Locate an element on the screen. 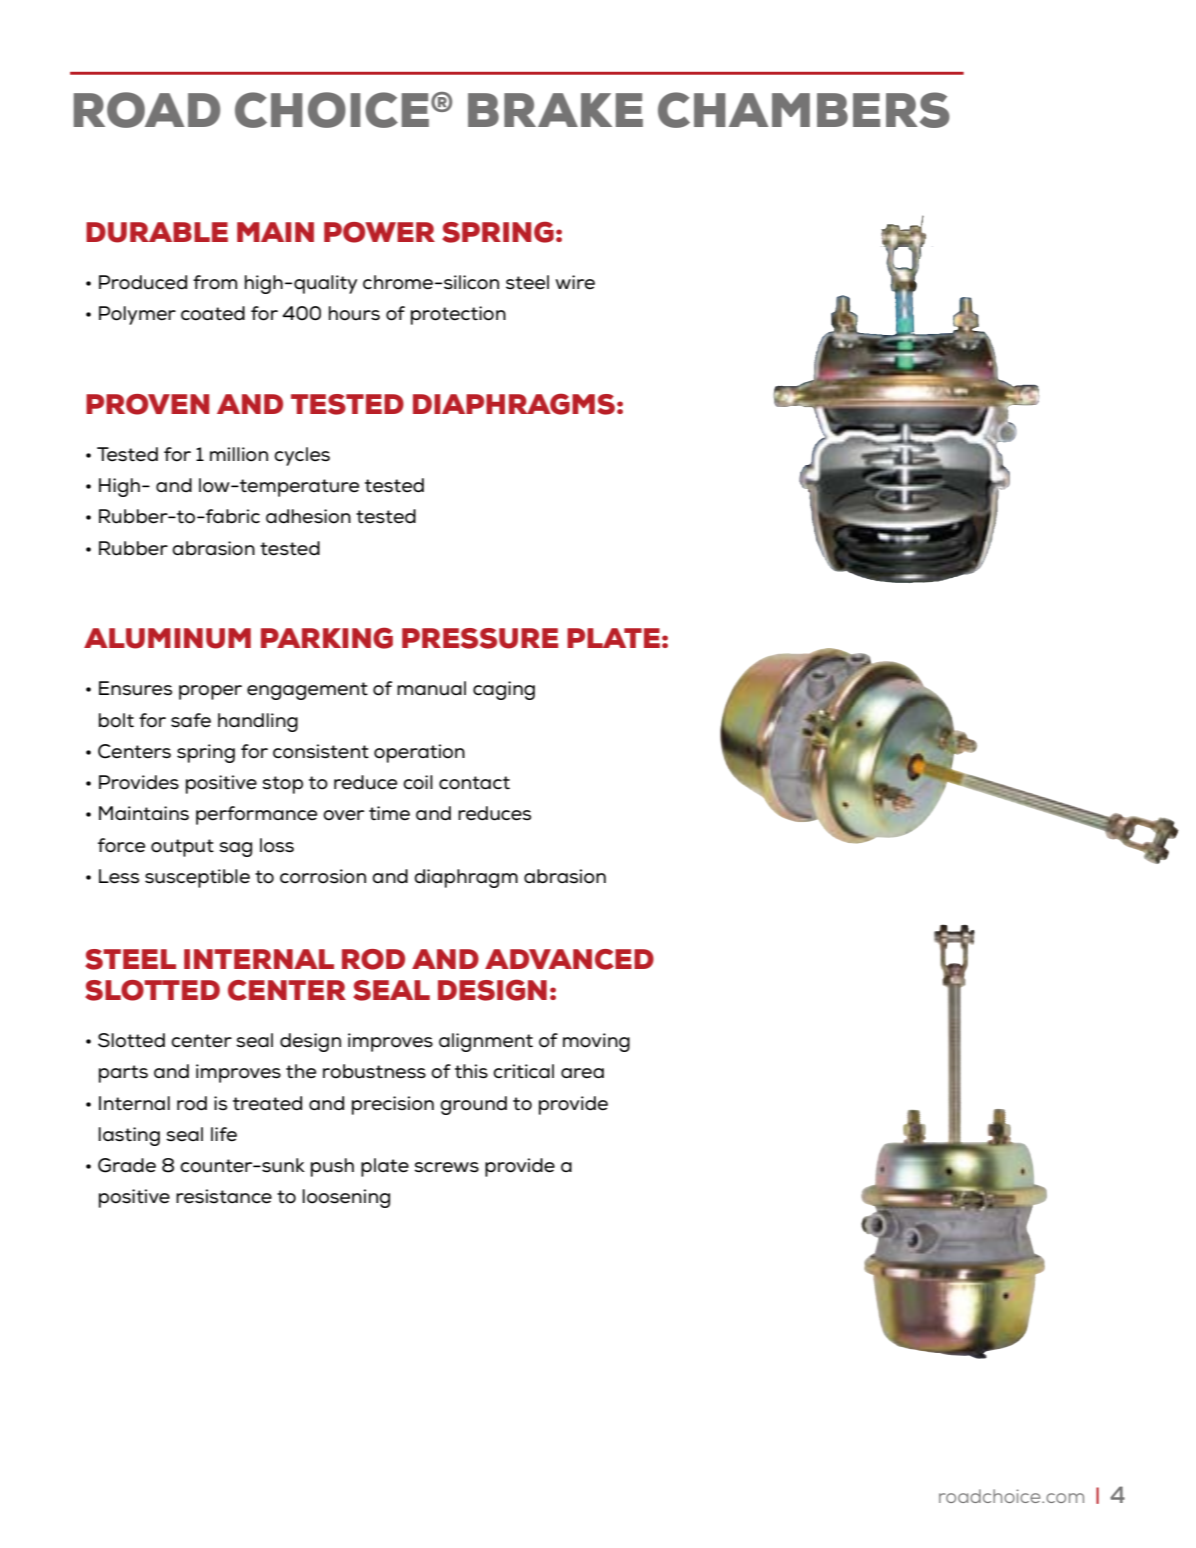 The width and height of the screenshot is (1196, 1548). CHAMBERS is located at coordinates (804, 110).
